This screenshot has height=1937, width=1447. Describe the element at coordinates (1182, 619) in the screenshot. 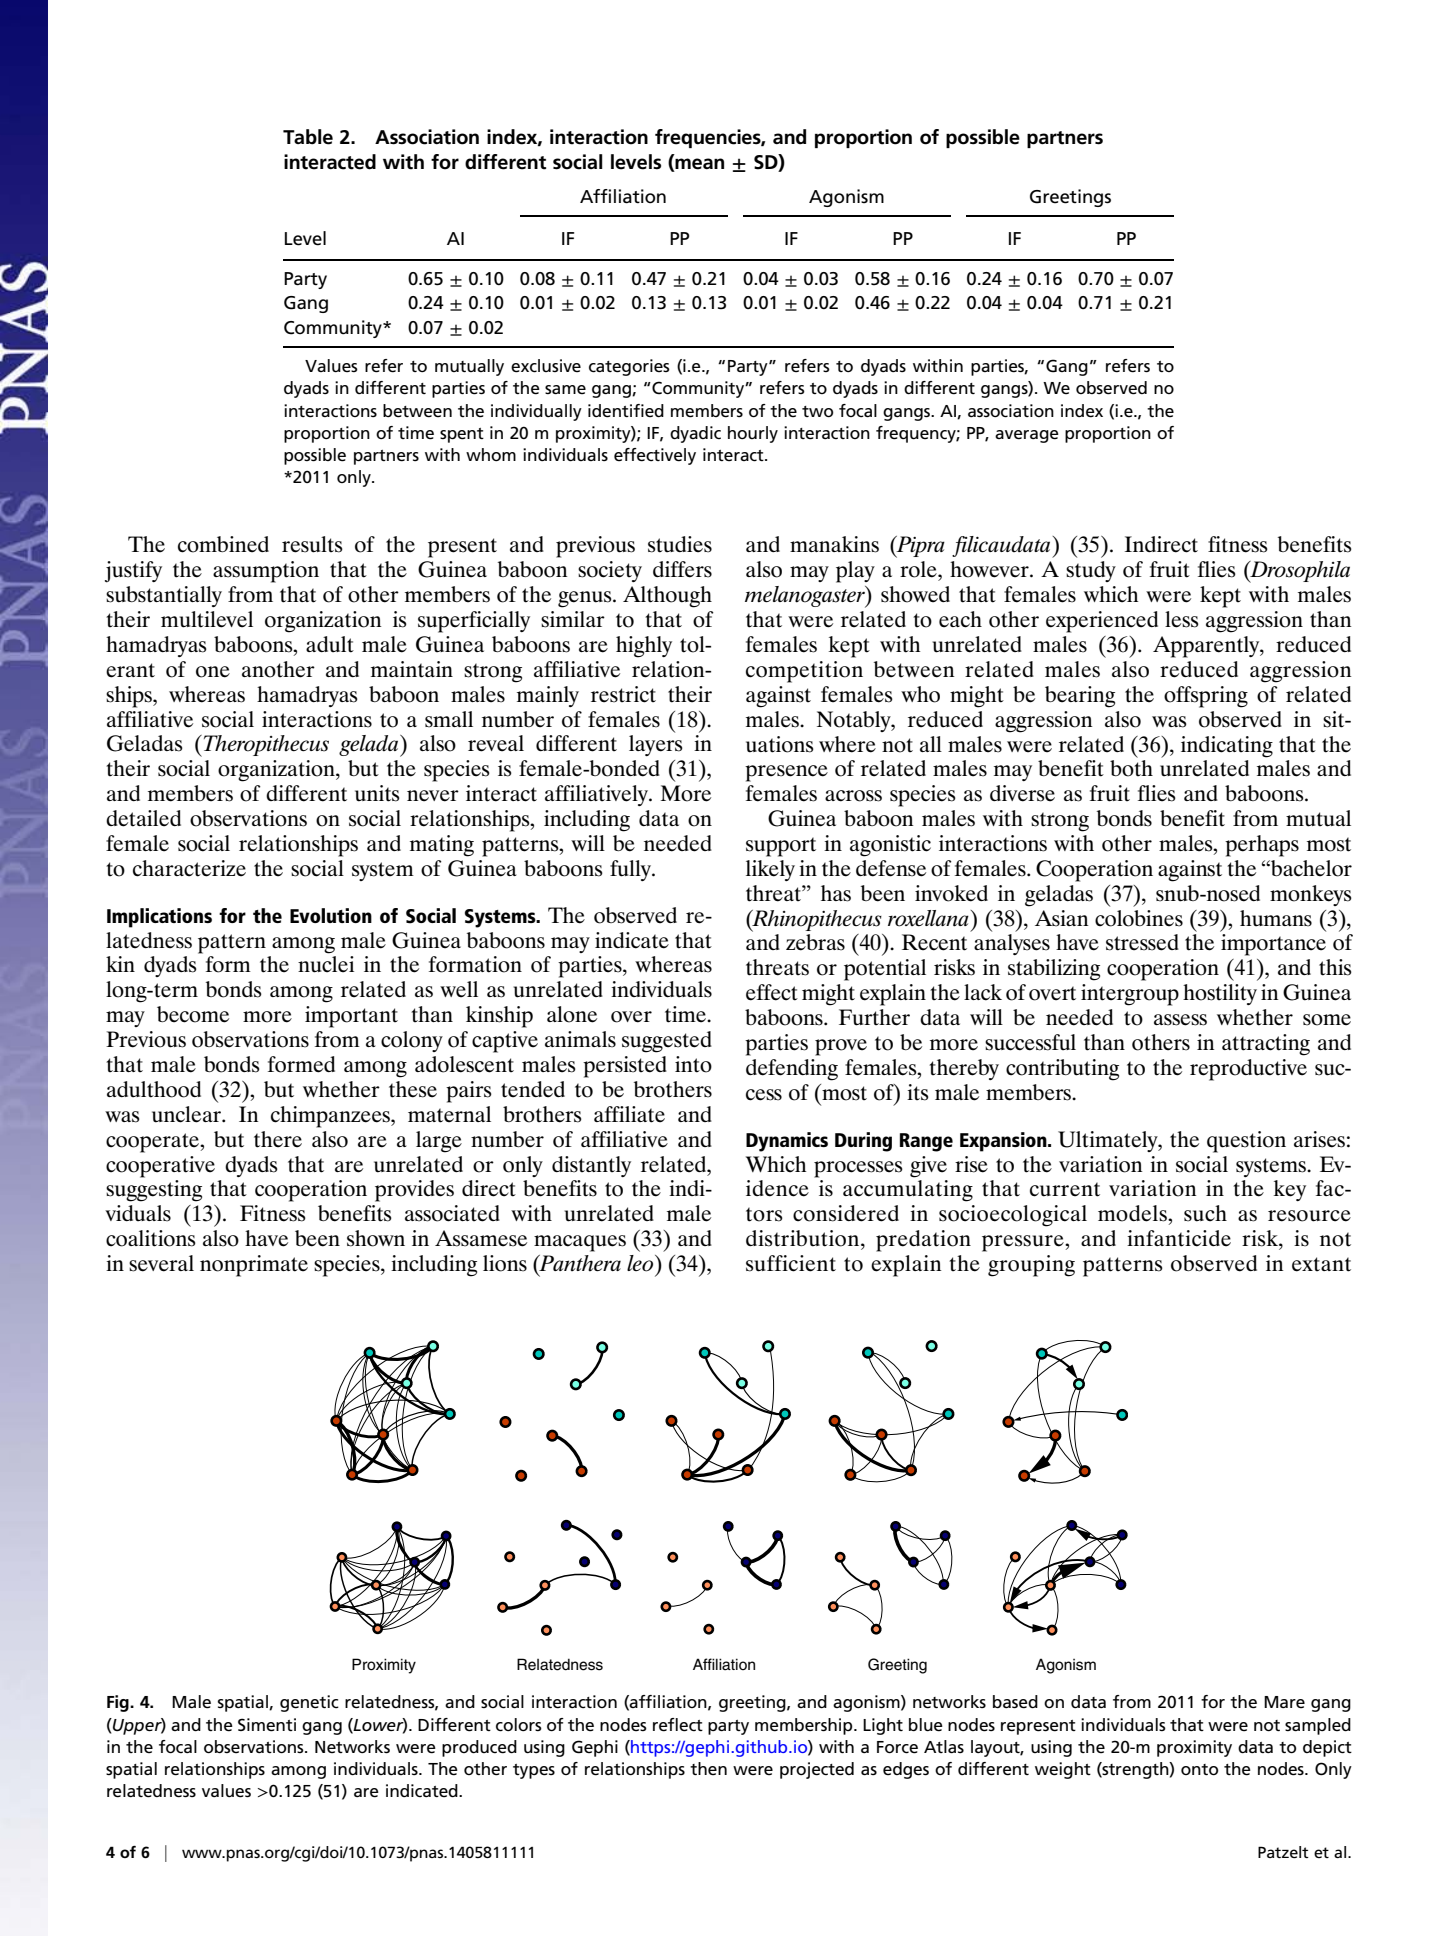

I see `less` at that location.
